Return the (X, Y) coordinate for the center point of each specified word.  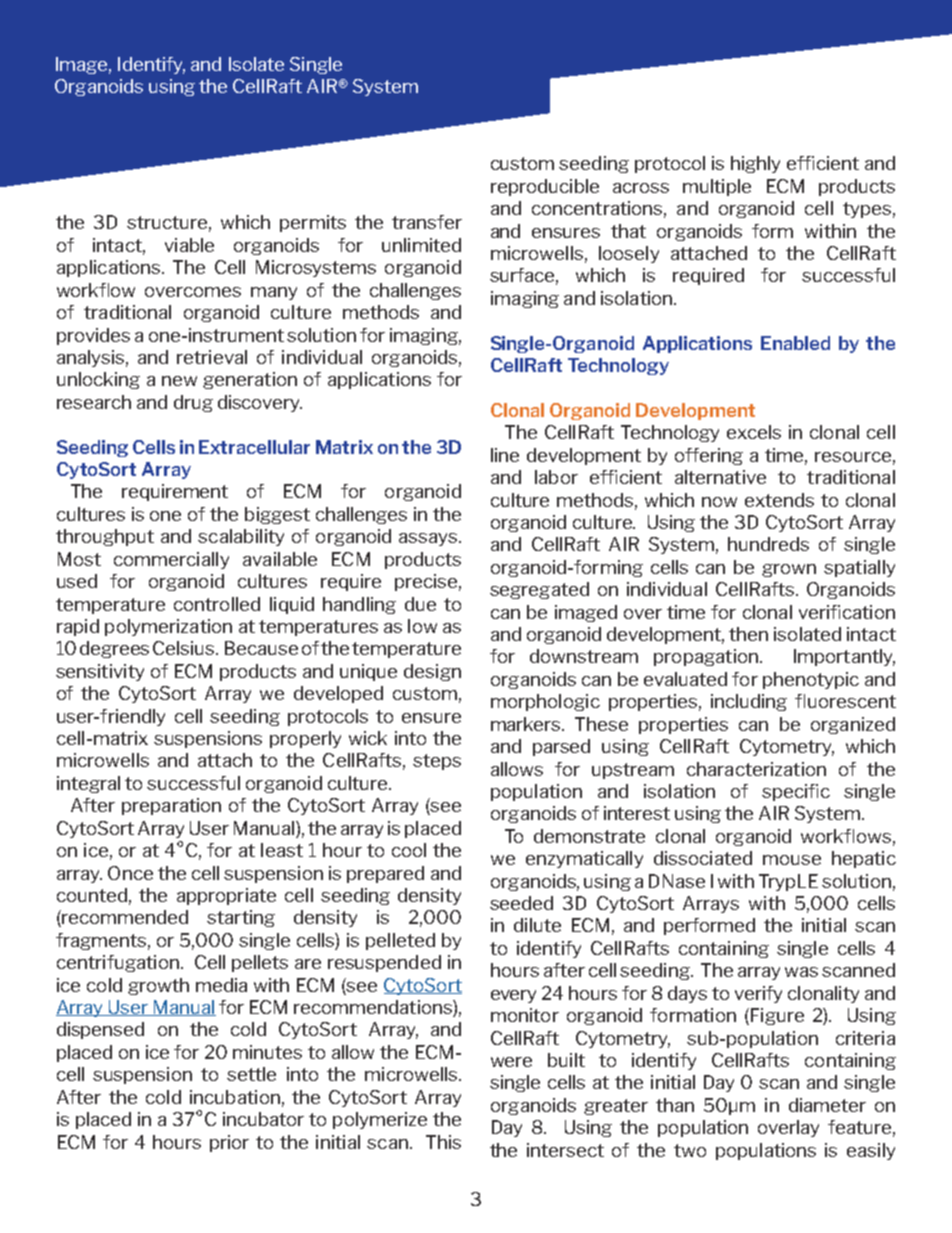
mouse (792, 860)
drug (193, 403)
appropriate (226, 896)
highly (755, 164)
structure (167, 222)
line (505, 455)
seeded (521, 903)
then (748, 634)
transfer (427, 222)
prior (229, 1143)
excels (754, 432)
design (432, 672)
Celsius (185, 648)
